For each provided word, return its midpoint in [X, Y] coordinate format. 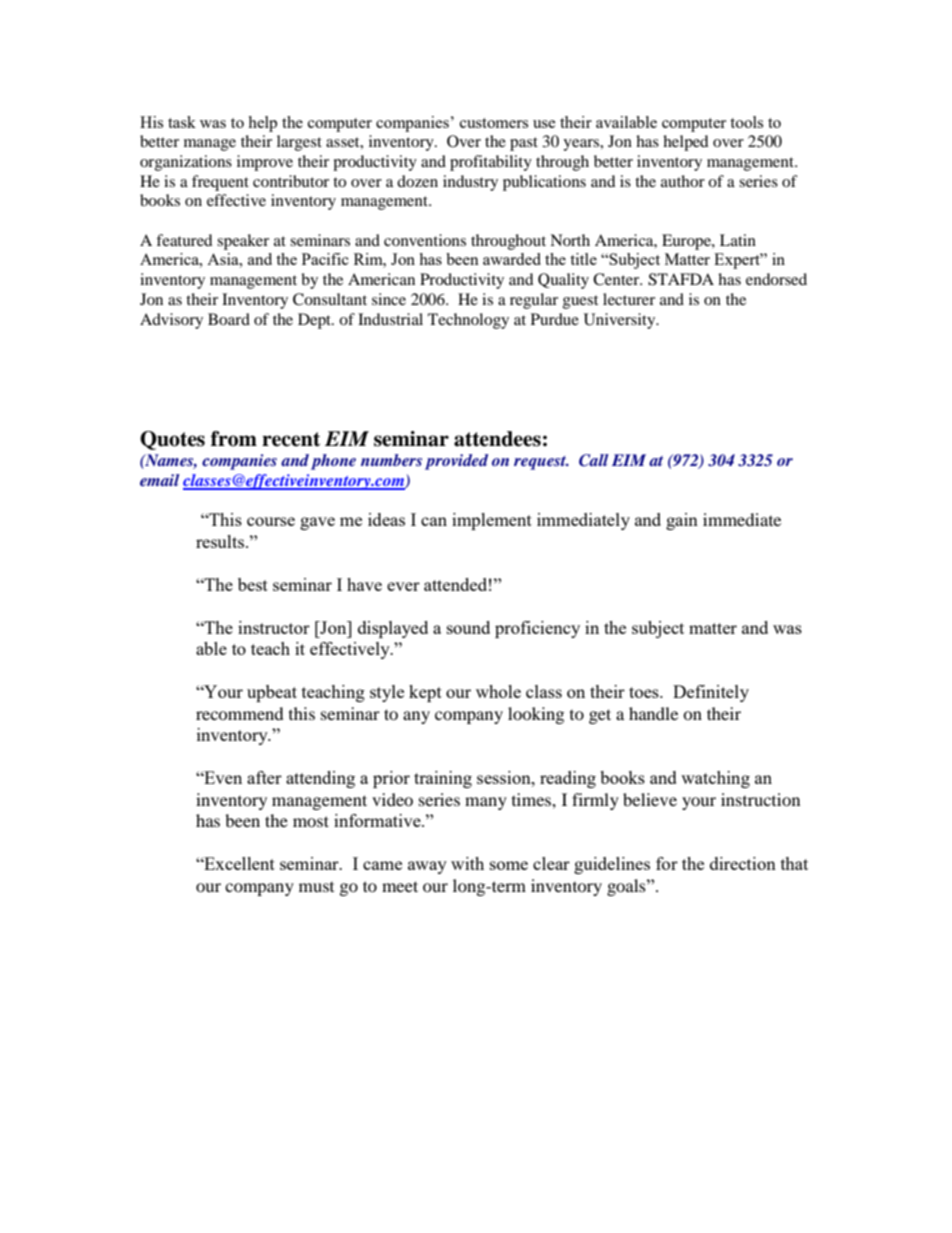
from [234, 439]
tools [746, 122]
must [316, 887]
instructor [274, 627]
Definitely [711, 693]
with [467, 863]
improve [265, 163]
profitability [491, 163]
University [621, 321]
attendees [497, 439]
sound [468, 627]
